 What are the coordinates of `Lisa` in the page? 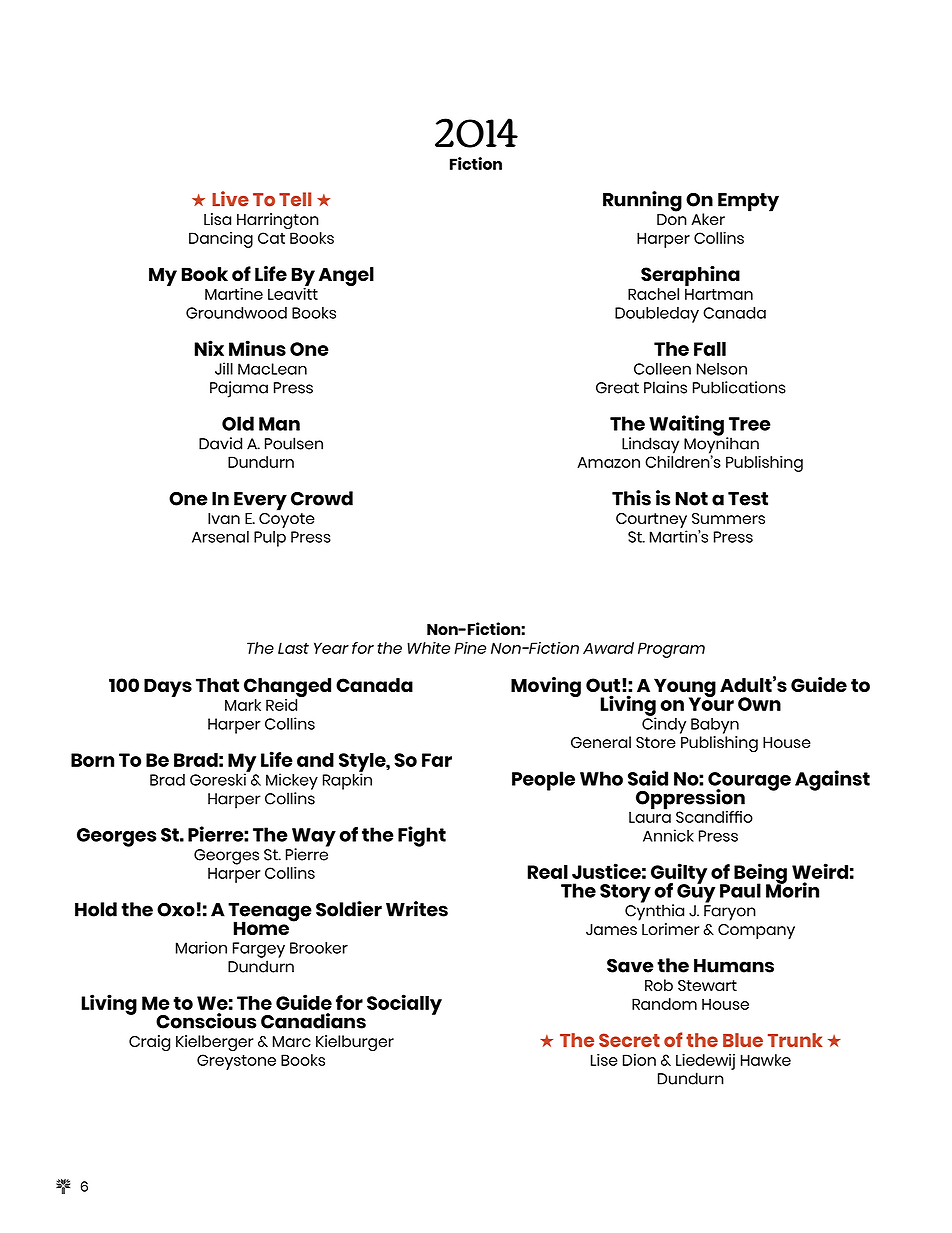 It's located at (217, 219).
